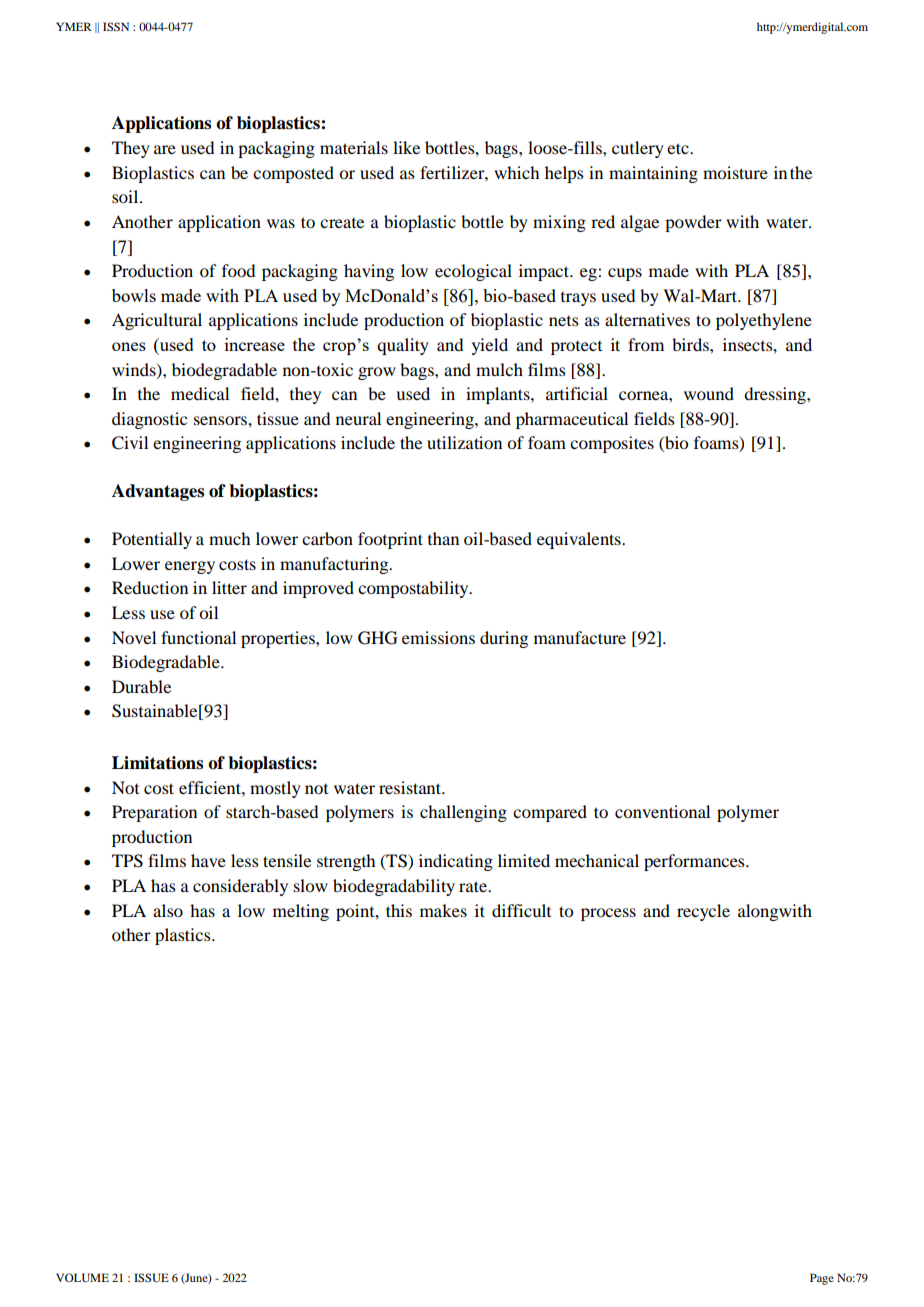 The width and height of the document is (924, 1307). I want to click on indicating, so click(456, 862).
